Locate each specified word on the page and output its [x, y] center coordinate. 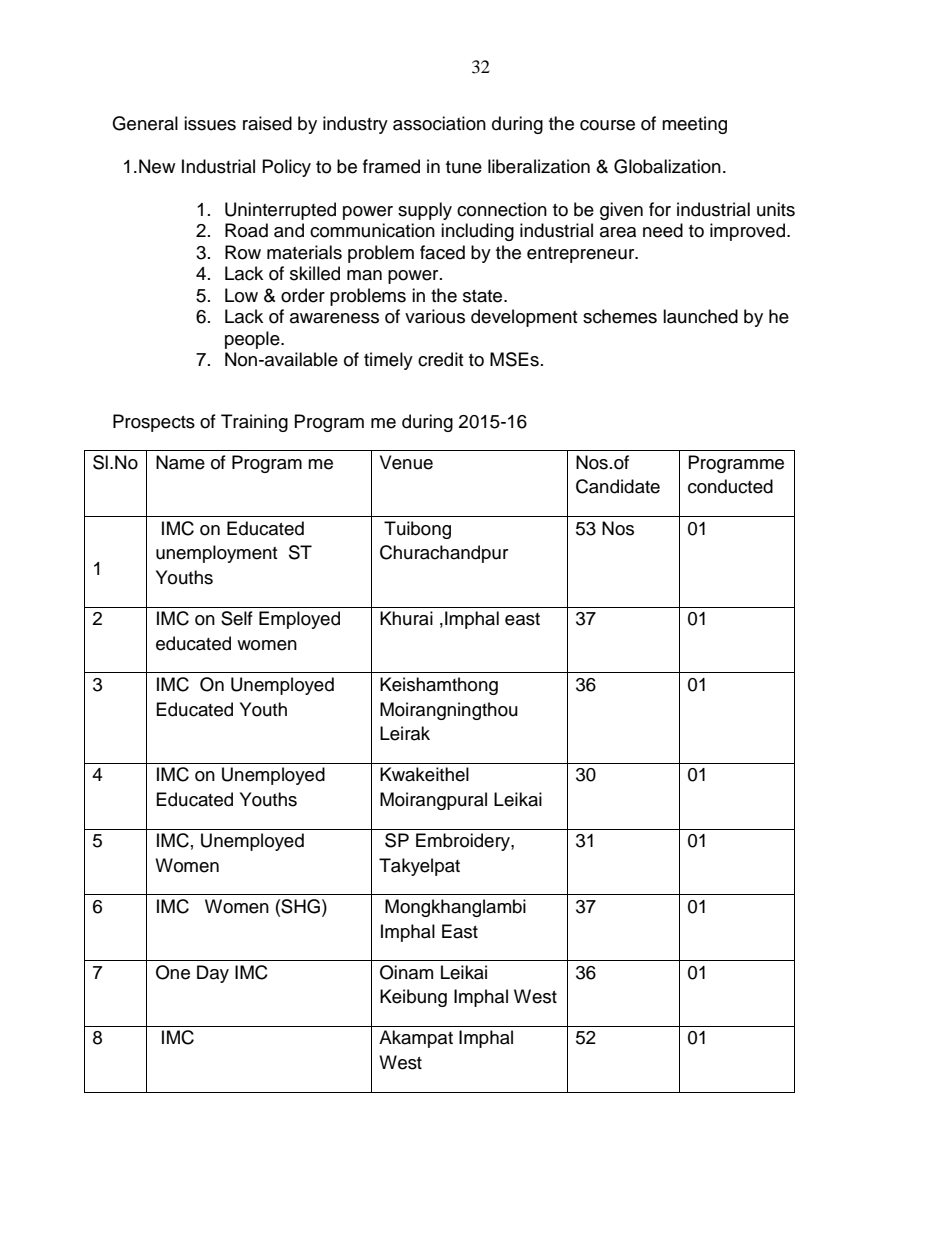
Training [254, 423]
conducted [730, 486]
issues [210, 123]
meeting [694, 125]
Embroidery [464, 842]
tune [464, 167]
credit [440, 359]
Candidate [618, 486]
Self [237, 618]
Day [213, 974]
